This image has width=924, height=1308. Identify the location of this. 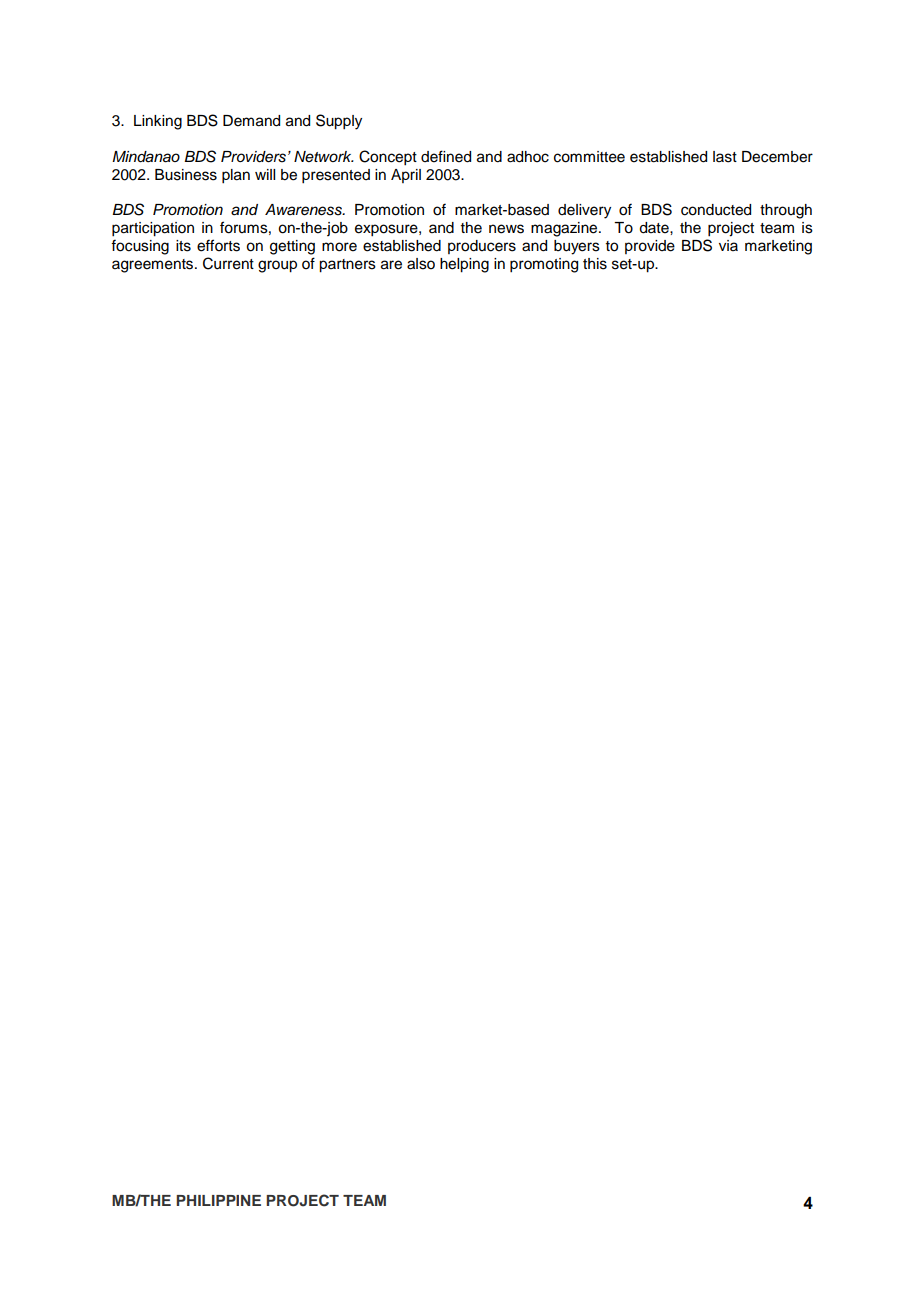
(595, 264).
